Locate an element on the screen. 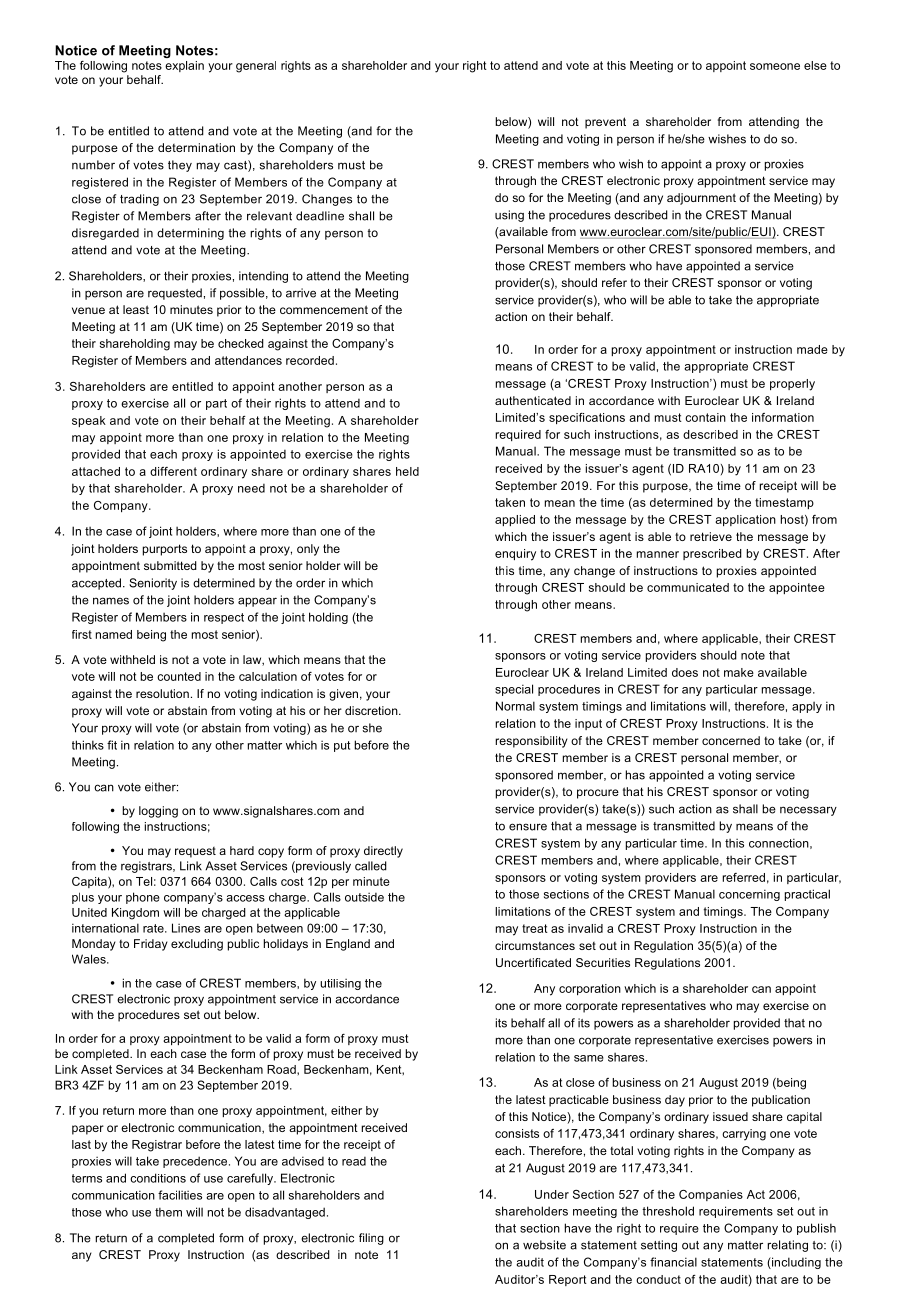  them is located at coordinates (168, 1212).
